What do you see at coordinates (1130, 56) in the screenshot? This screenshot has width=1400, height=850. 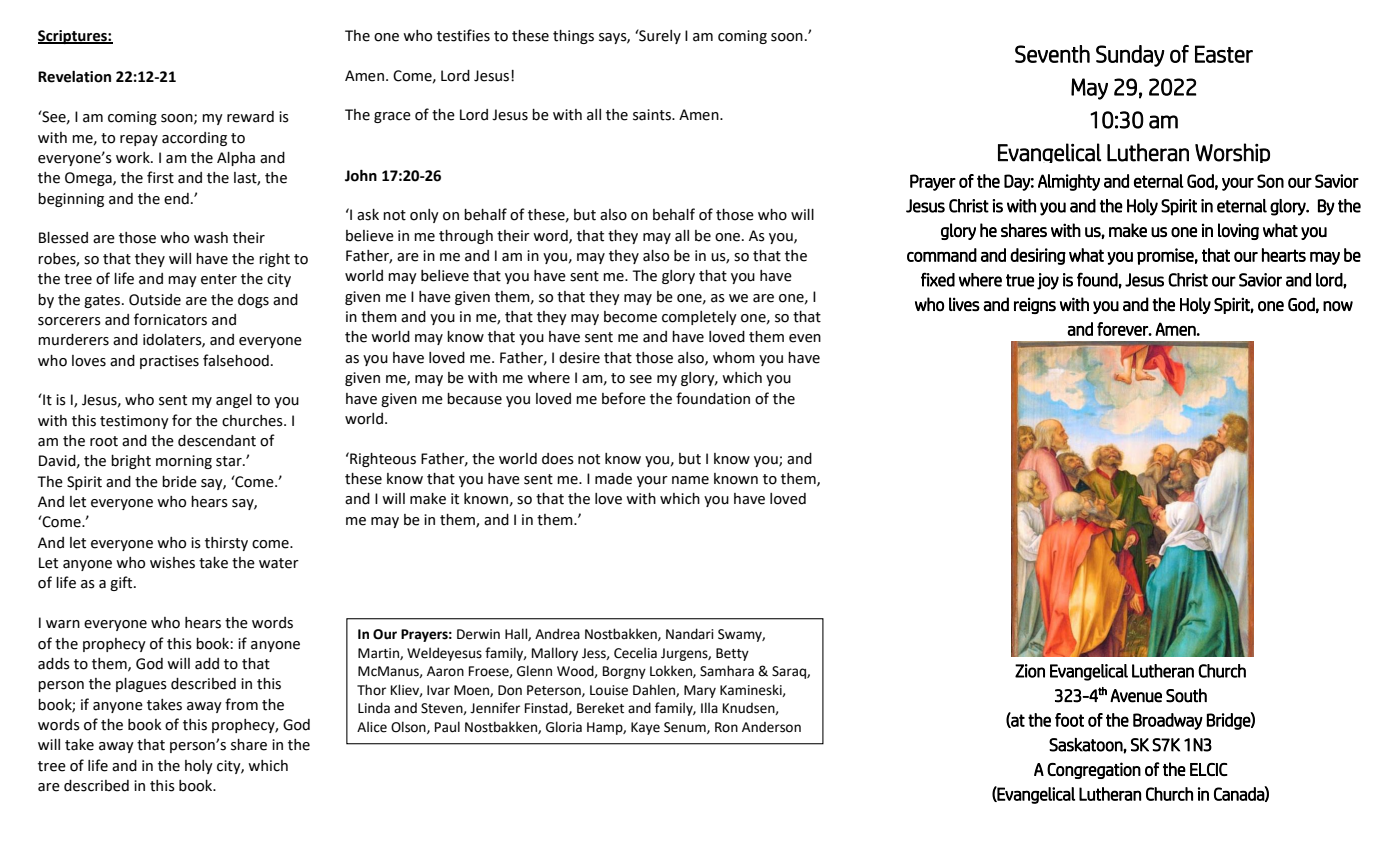 I see `Sunday` at bounding box center [1130, 56].
